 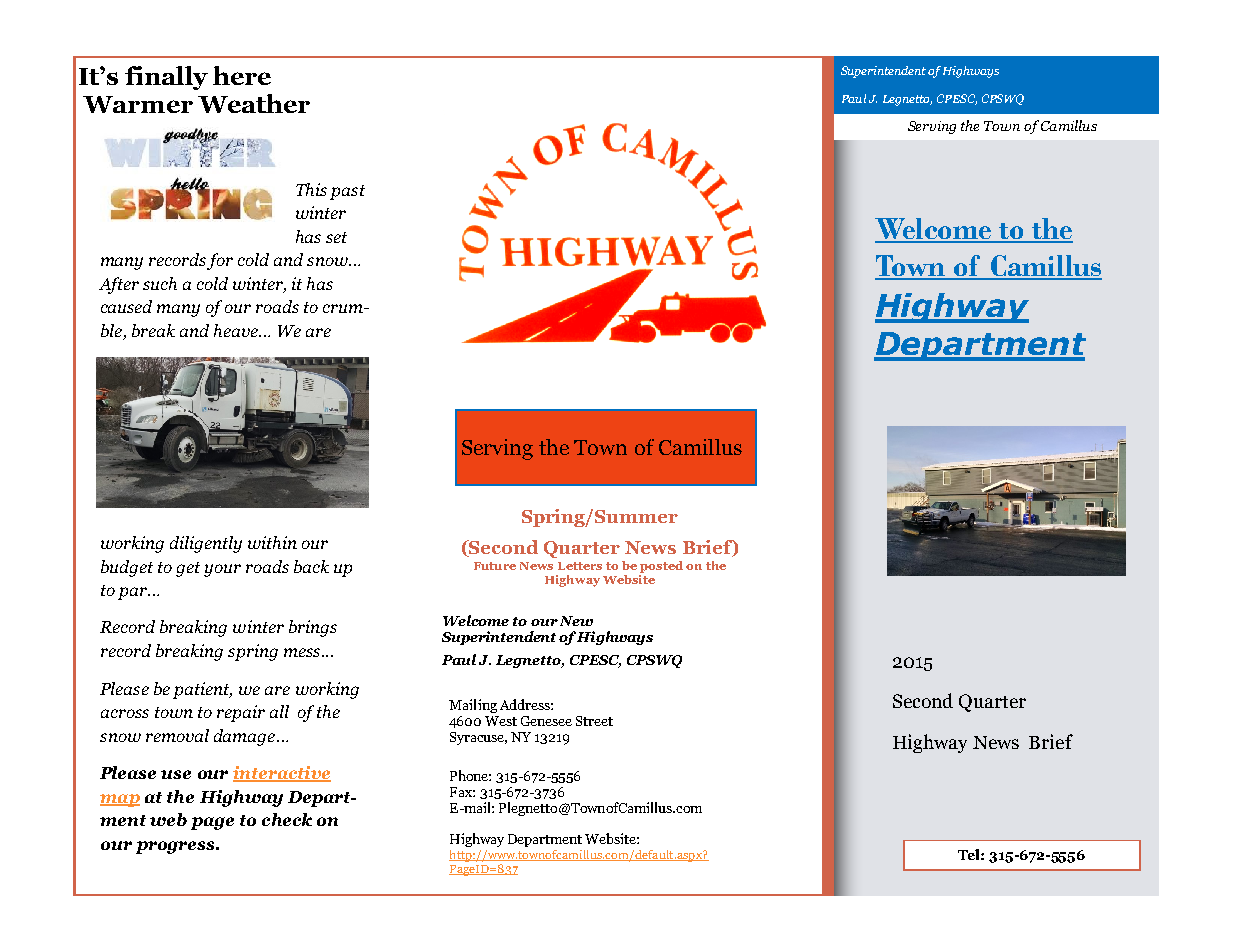 What do you see at coordinates (580, 566) in the page?
I see `Letters` at bounding box center [580, 566].
